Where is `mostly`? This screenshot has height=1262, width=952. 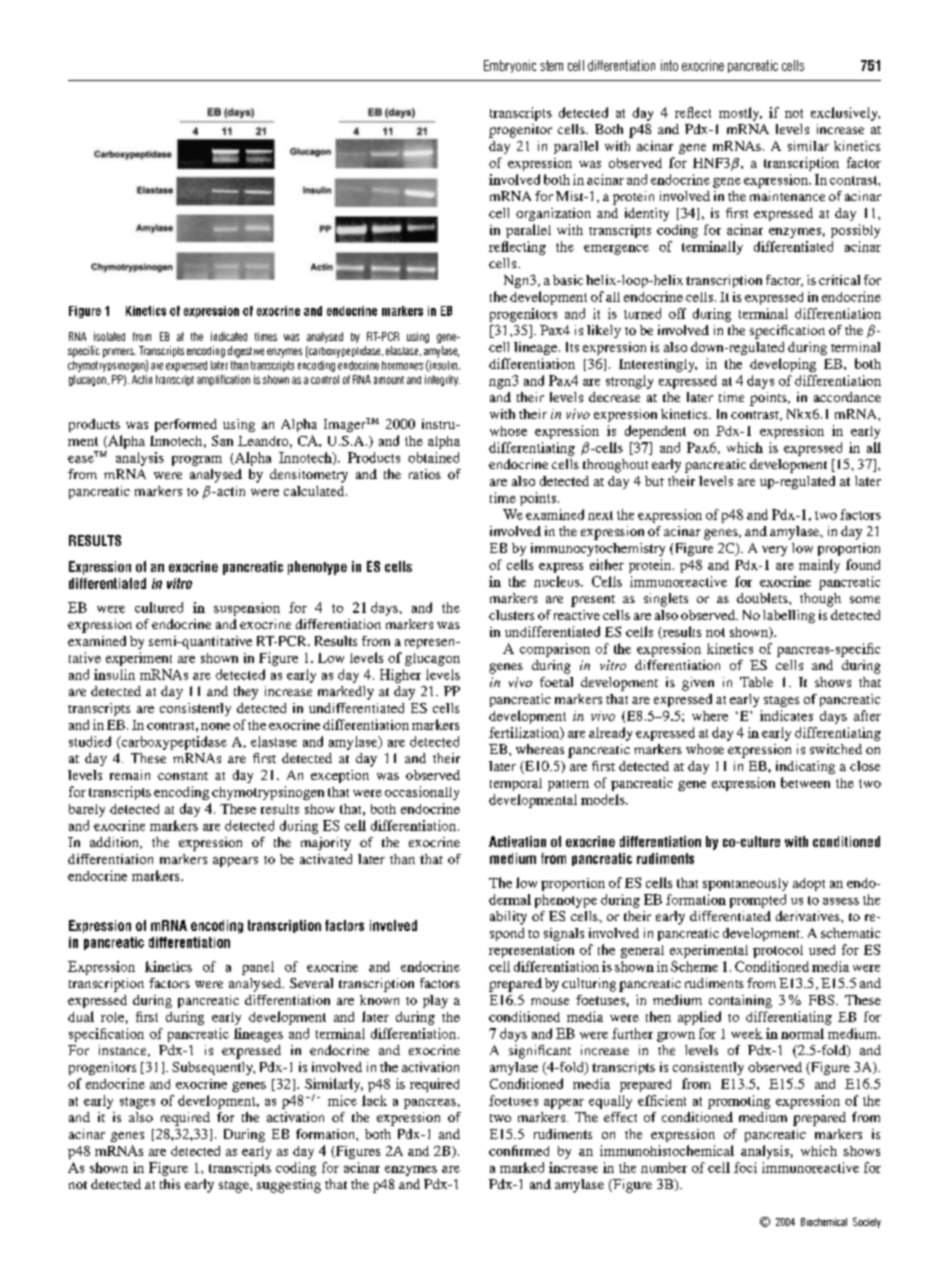 mostly is located at coordinates (740, 114).
